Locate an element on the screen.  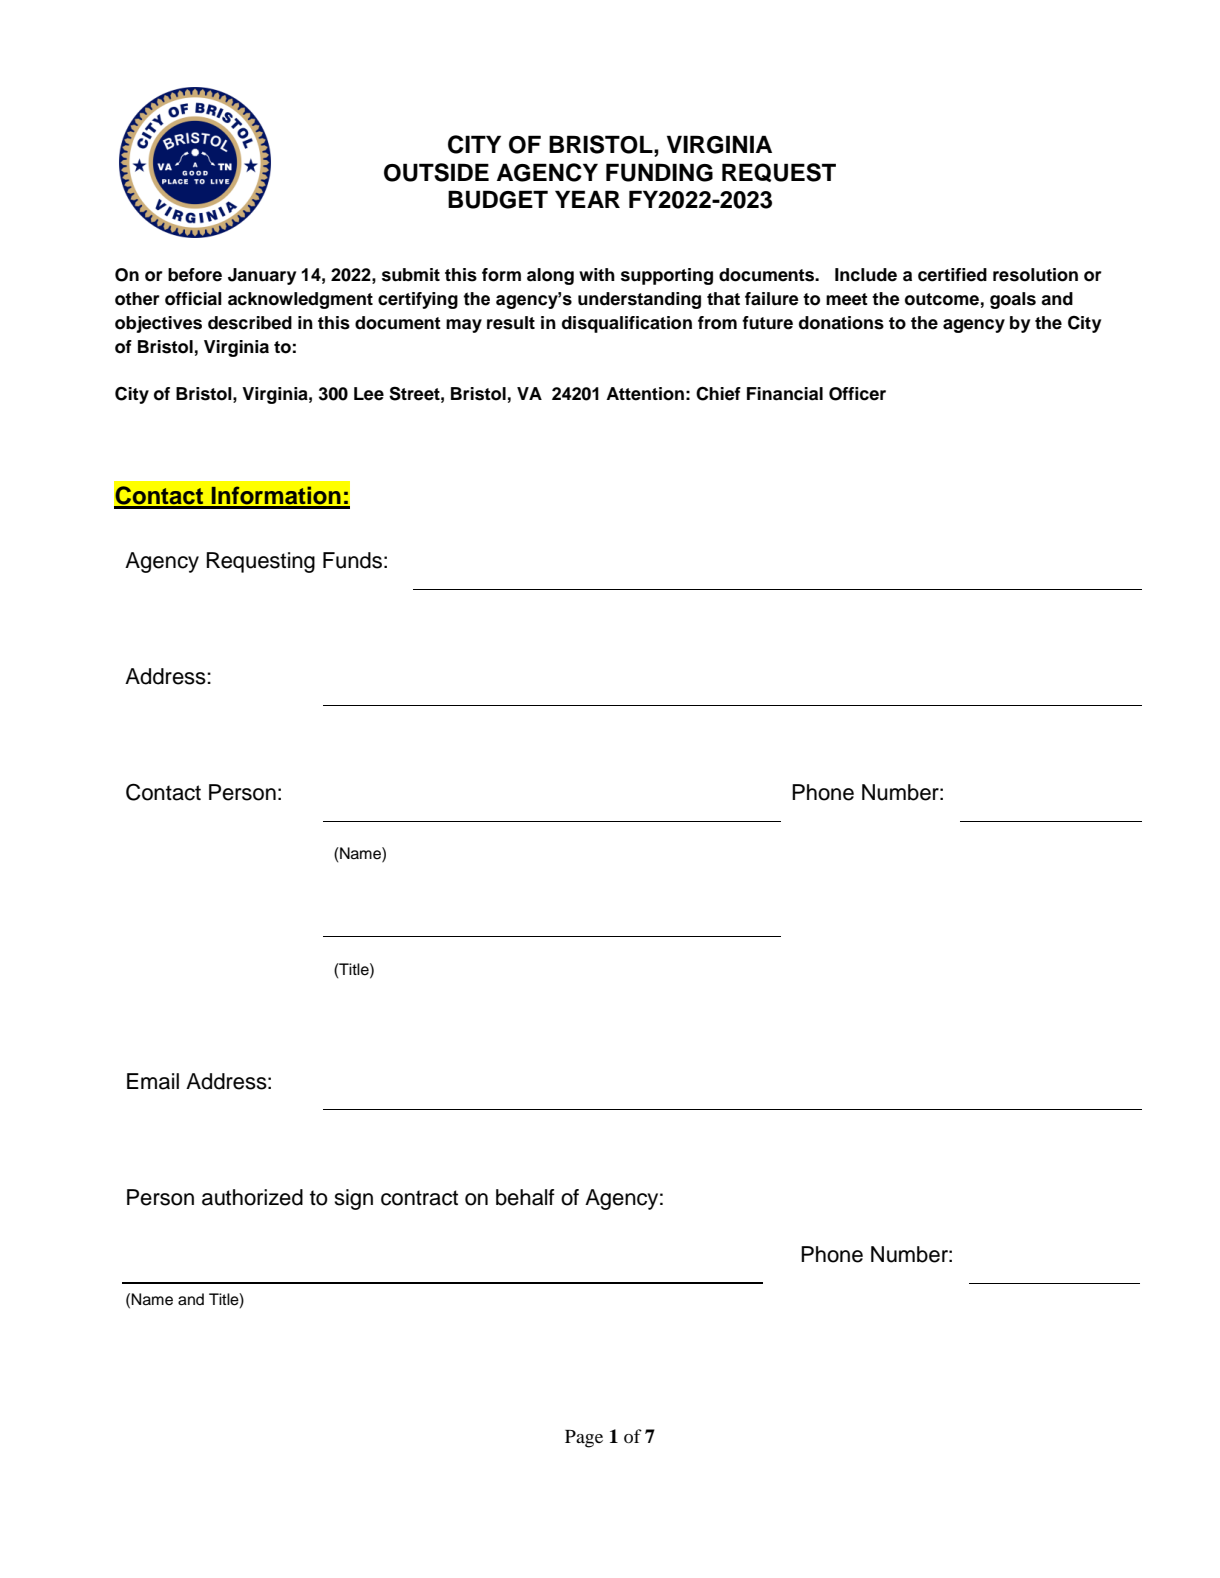
certified is located at coordinates (952, 275).
